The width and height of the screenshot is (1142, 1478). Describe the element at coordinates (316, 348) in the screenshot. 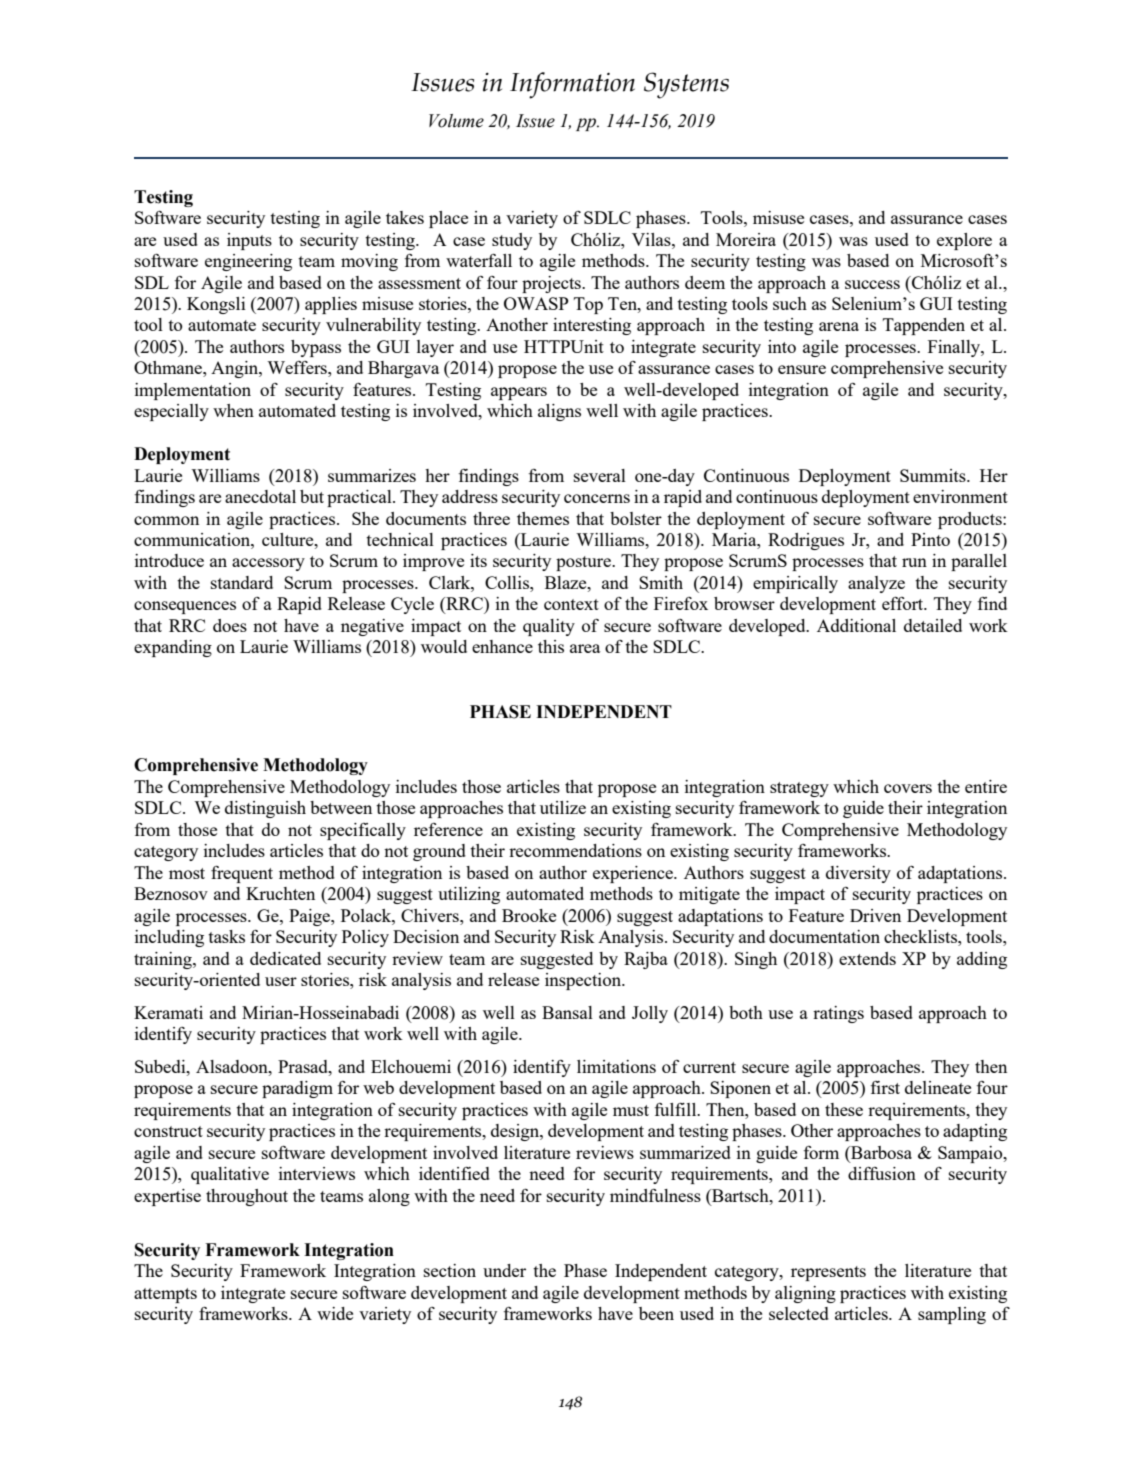

I see `bypass` at that location.
